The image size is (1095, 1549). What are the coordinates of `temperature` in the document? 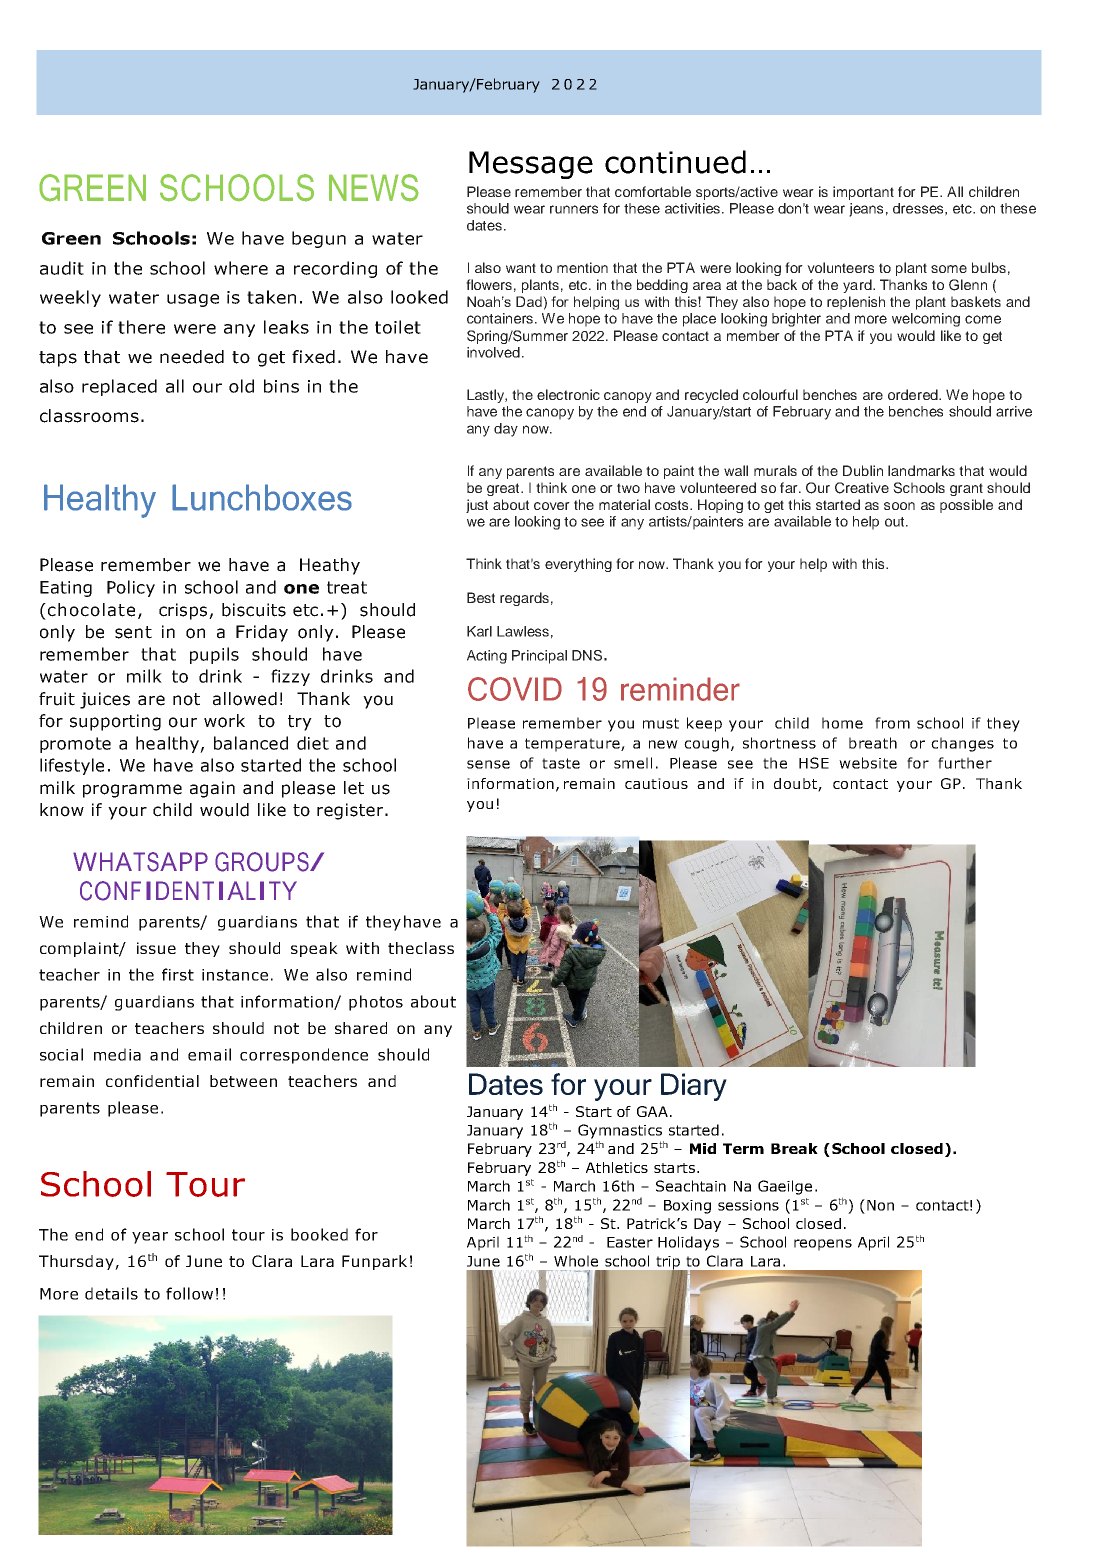 It's located at (573, 745).
